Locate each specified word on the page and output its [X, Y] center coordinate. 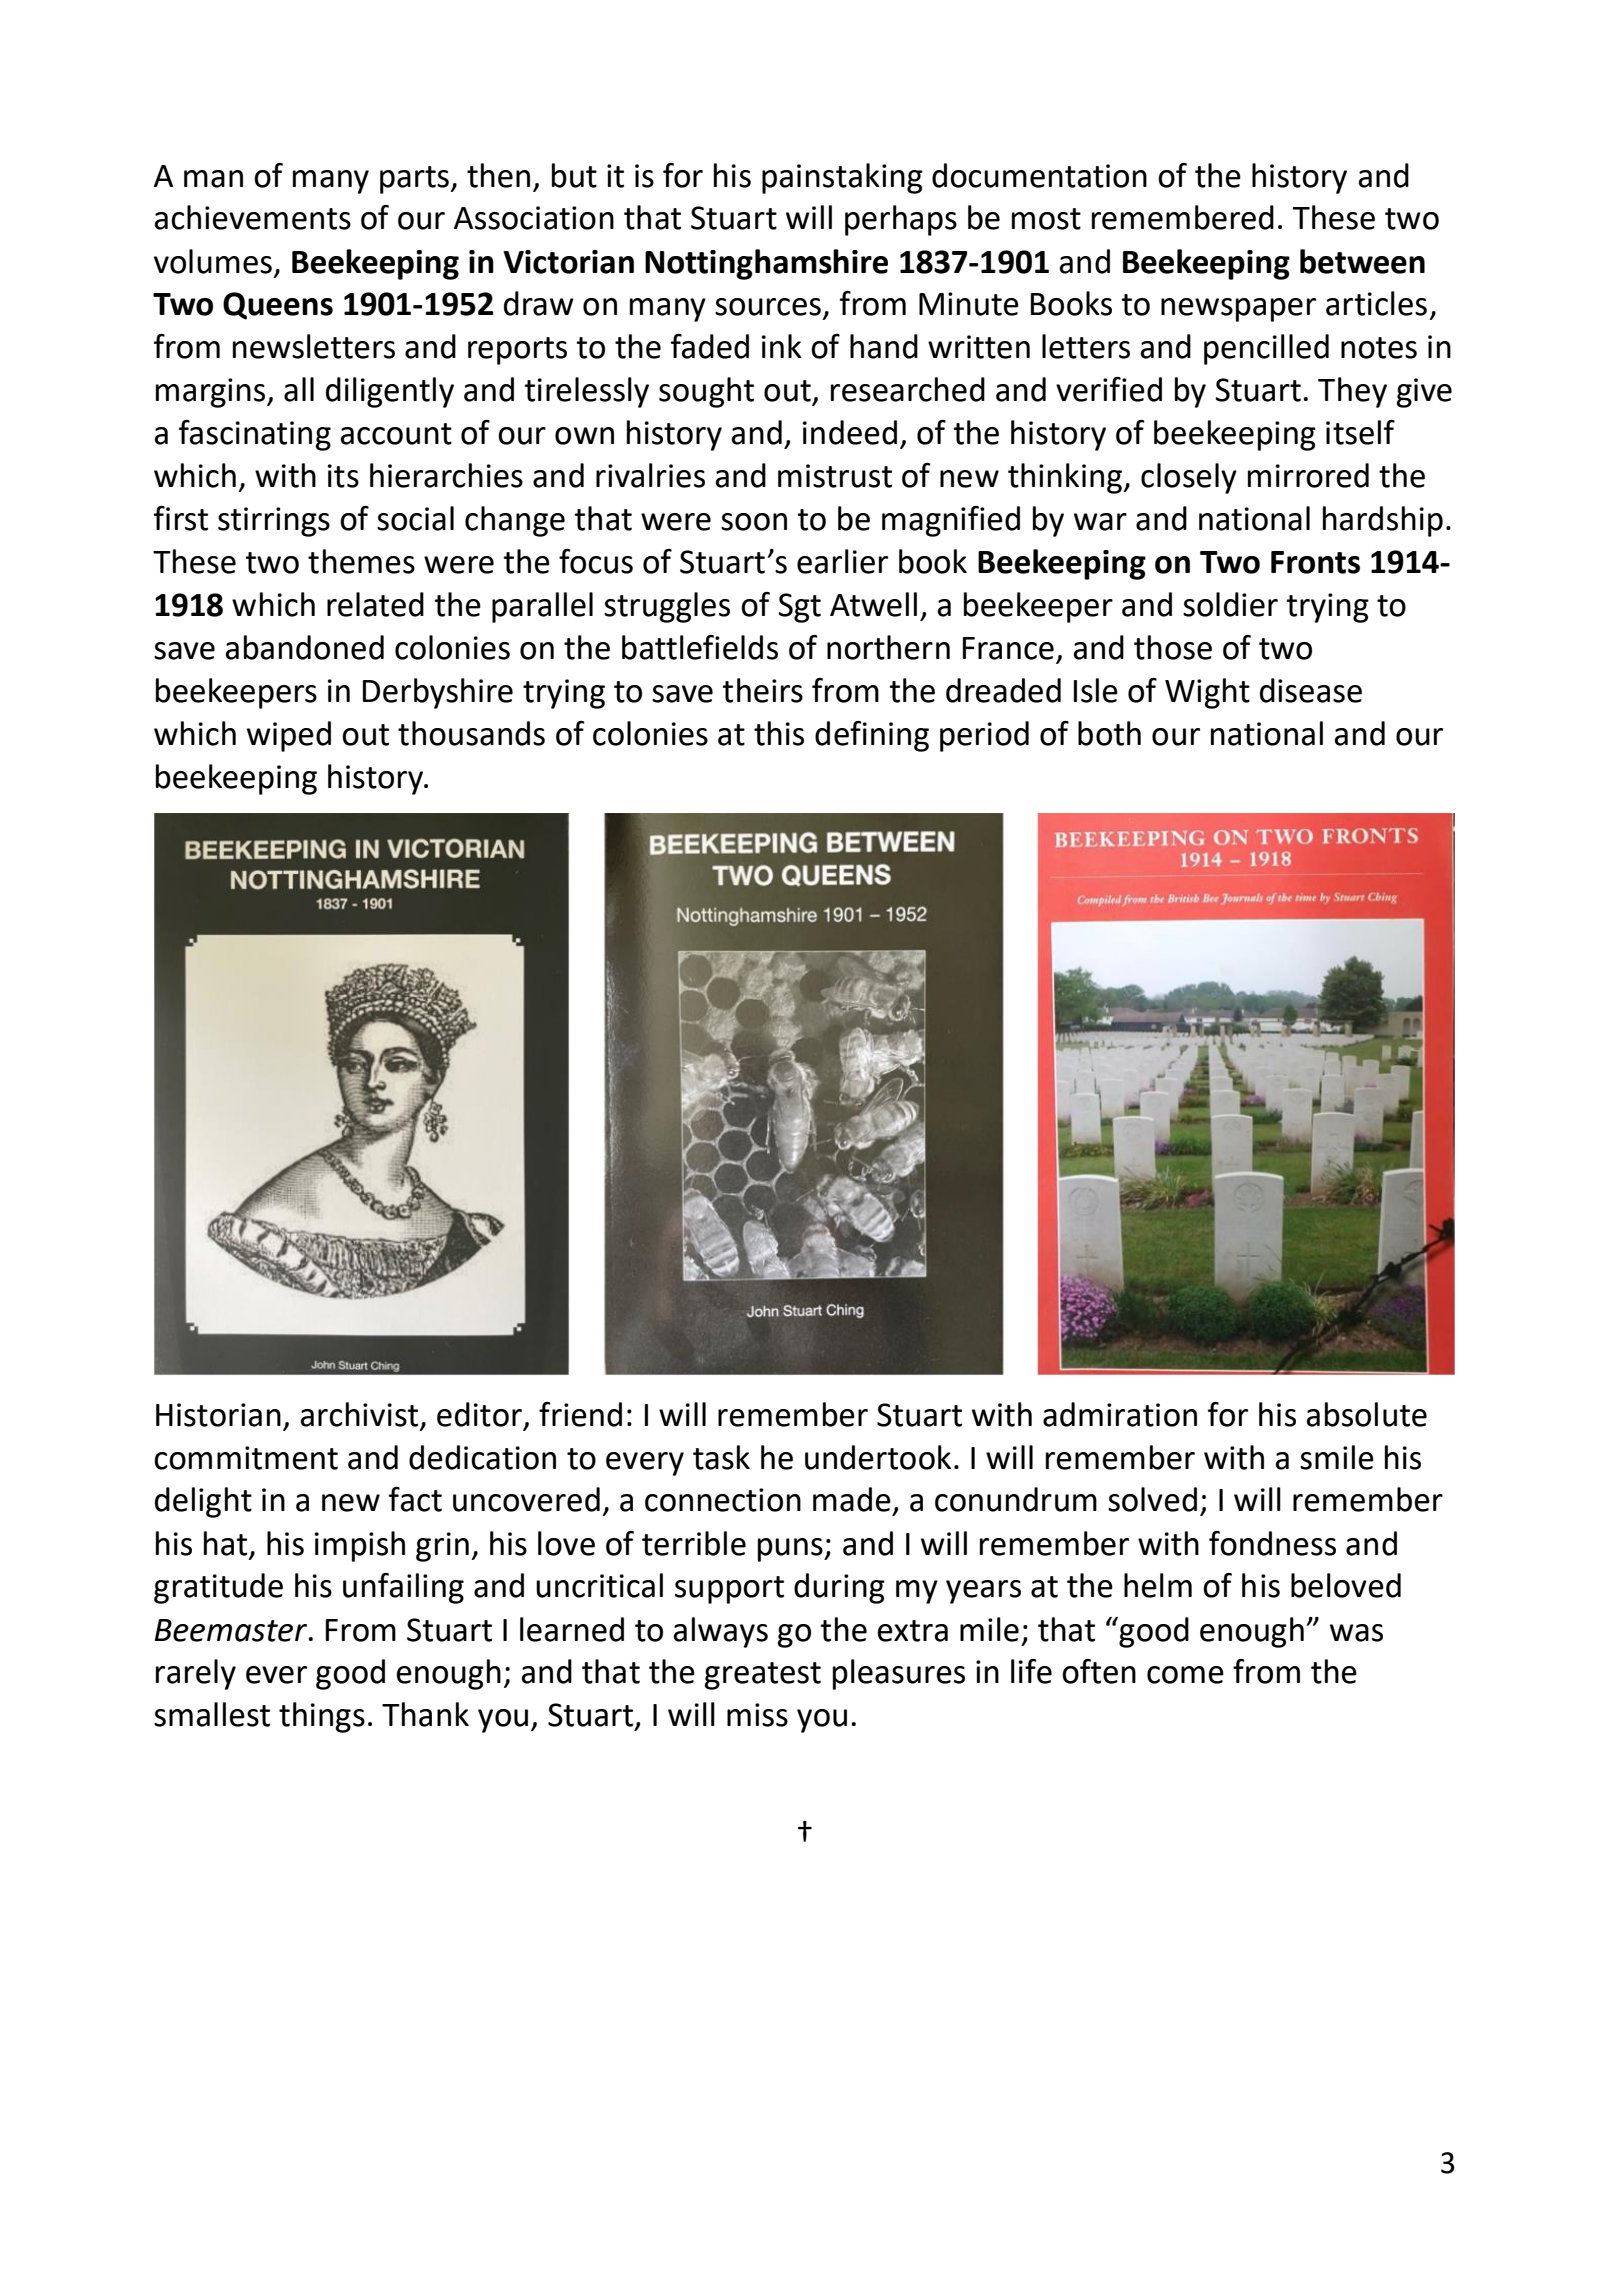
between [1362, 261]
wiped [289, 736]
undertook [878, 1457]
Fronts [1315, 562]
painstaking [842, 178]
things [322, 1717]
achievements [252, 217]
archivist [359, 1414]
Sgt [799, 608]
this [779, 733]
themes [361, 561]
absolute [1366, 1414]
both [1109, 733]
